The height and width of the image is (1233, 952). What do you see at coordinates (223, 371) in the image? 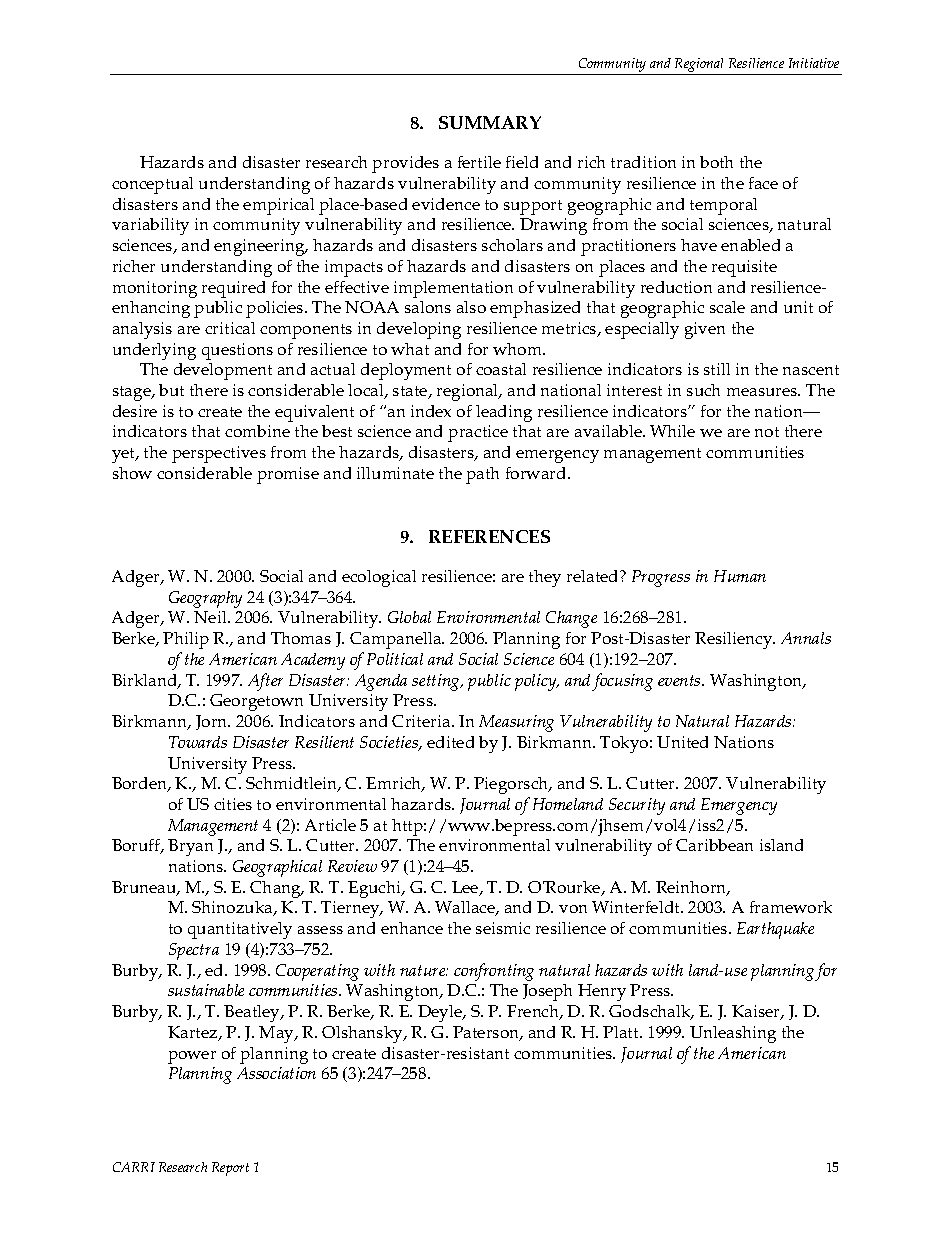
I see `development` at bounding box center [223, 371].
